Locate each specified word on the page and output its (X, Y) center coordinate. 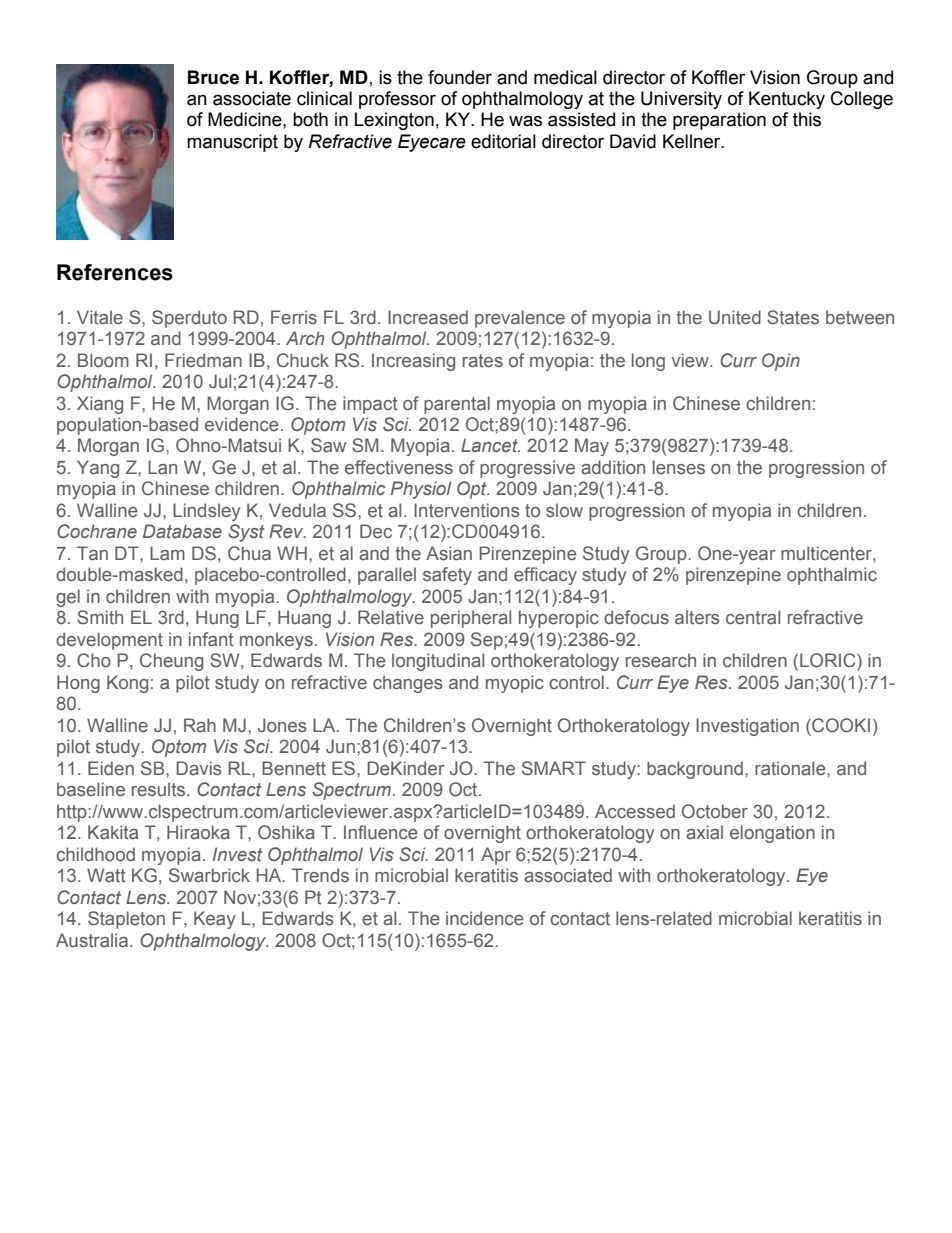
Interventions (467, 510)
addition (613, 467)
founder (460, 77)
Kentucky (787, 100)
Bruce (213, 77)
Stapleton (126, 920)
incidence (485, 918)
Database (182, 531)
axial (704, 832)
